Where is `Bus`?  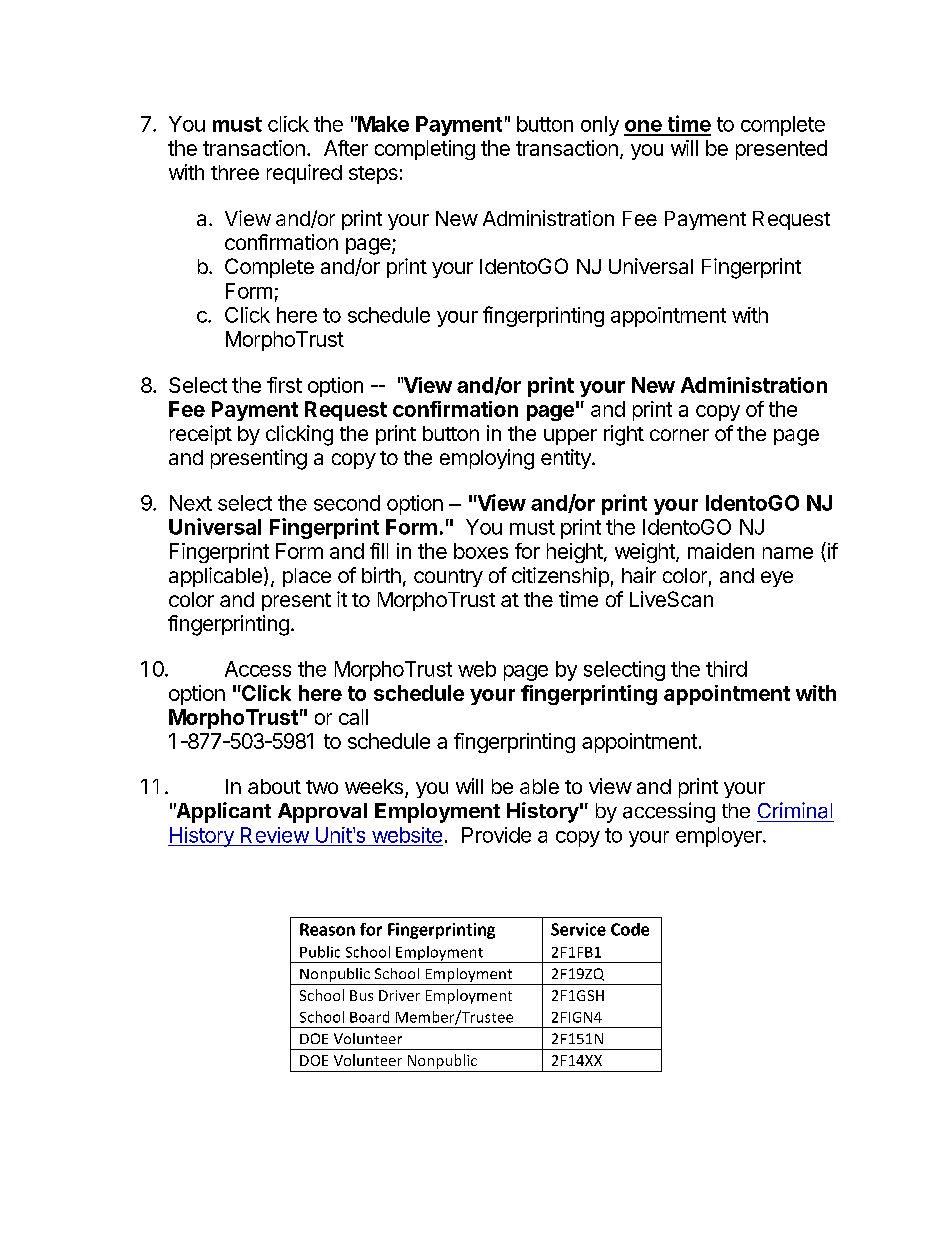 Bus is located at coordinates (361, 995).
